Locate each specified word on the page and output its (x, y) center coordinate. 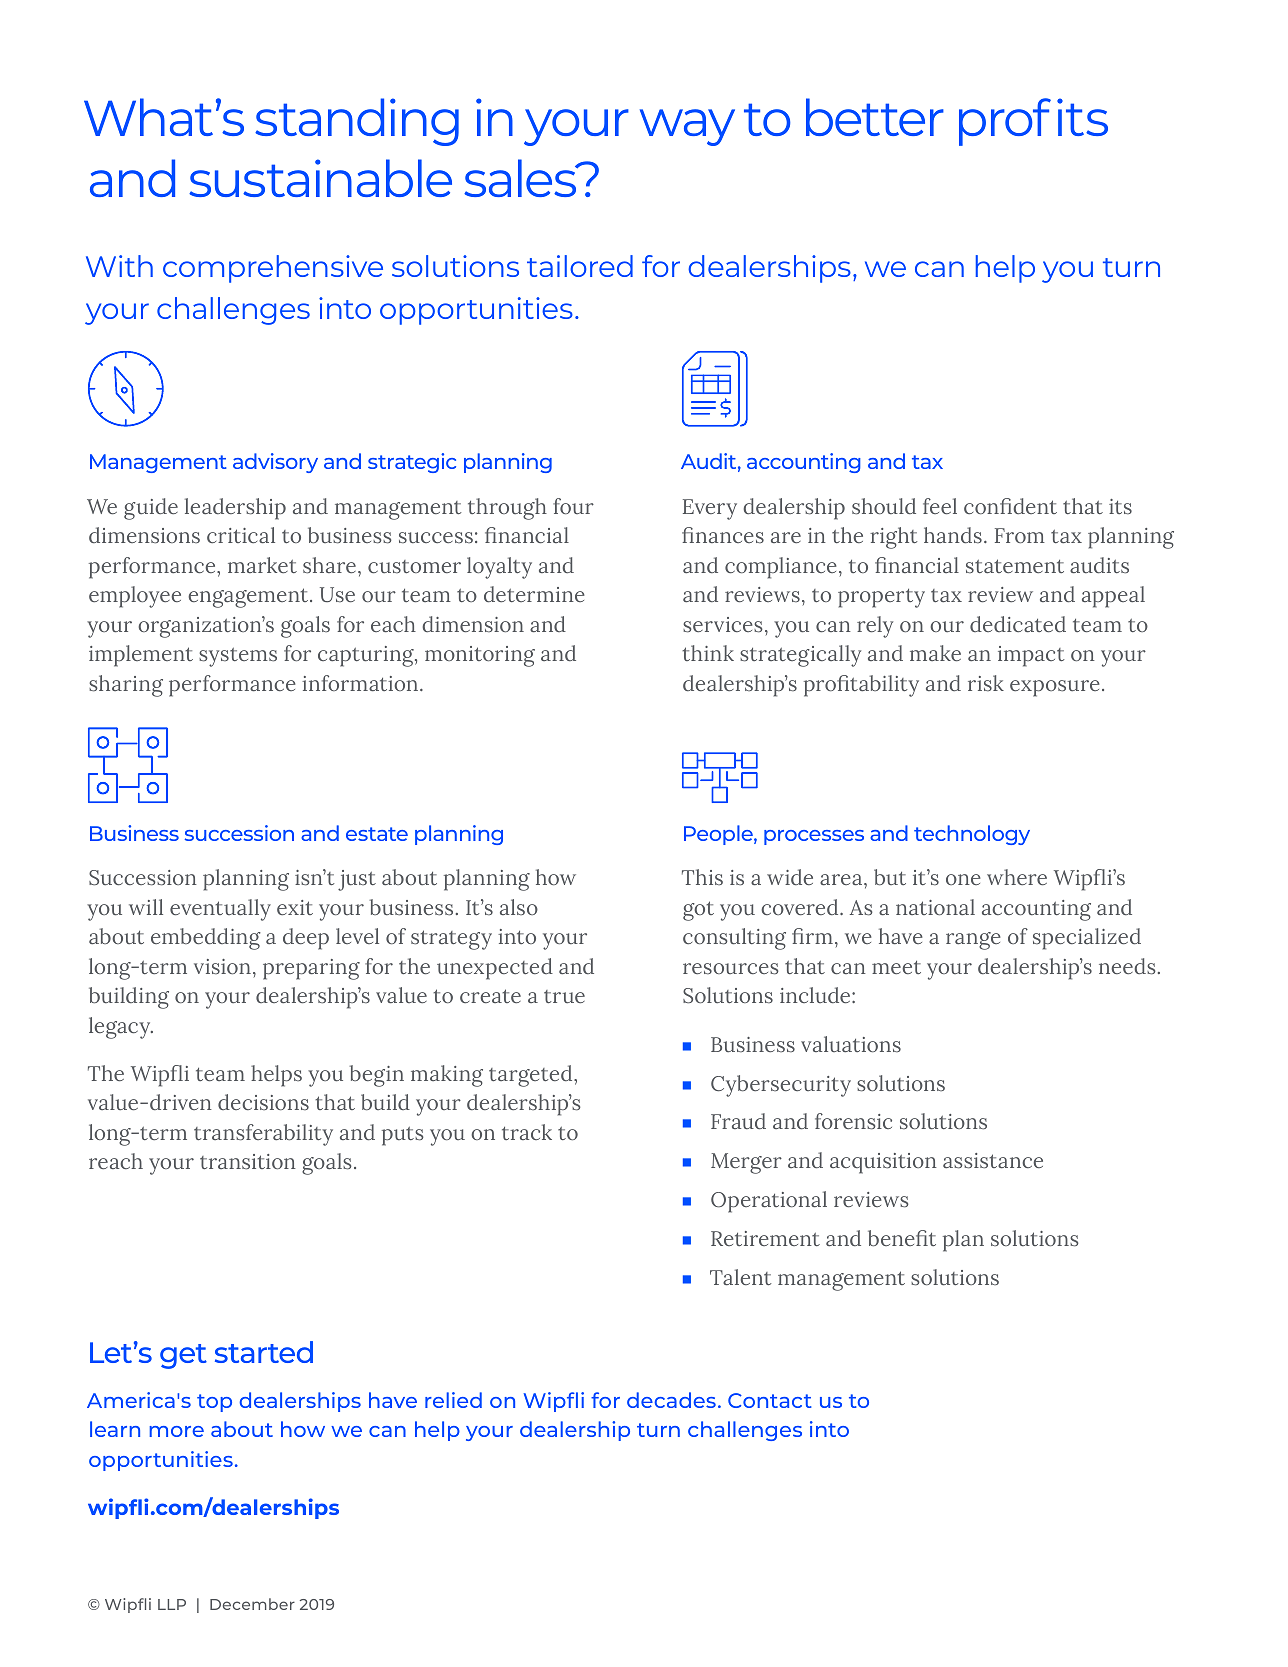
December (252, 1604)
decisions (263, 1102)
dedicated (1018, 624)
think (708, 653)
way (687, 127)
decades (671, 1400)
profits (1033, 122)
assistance (993, 1161)
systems (238, 657)
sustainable (320, 178)
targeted (532, 1076)
